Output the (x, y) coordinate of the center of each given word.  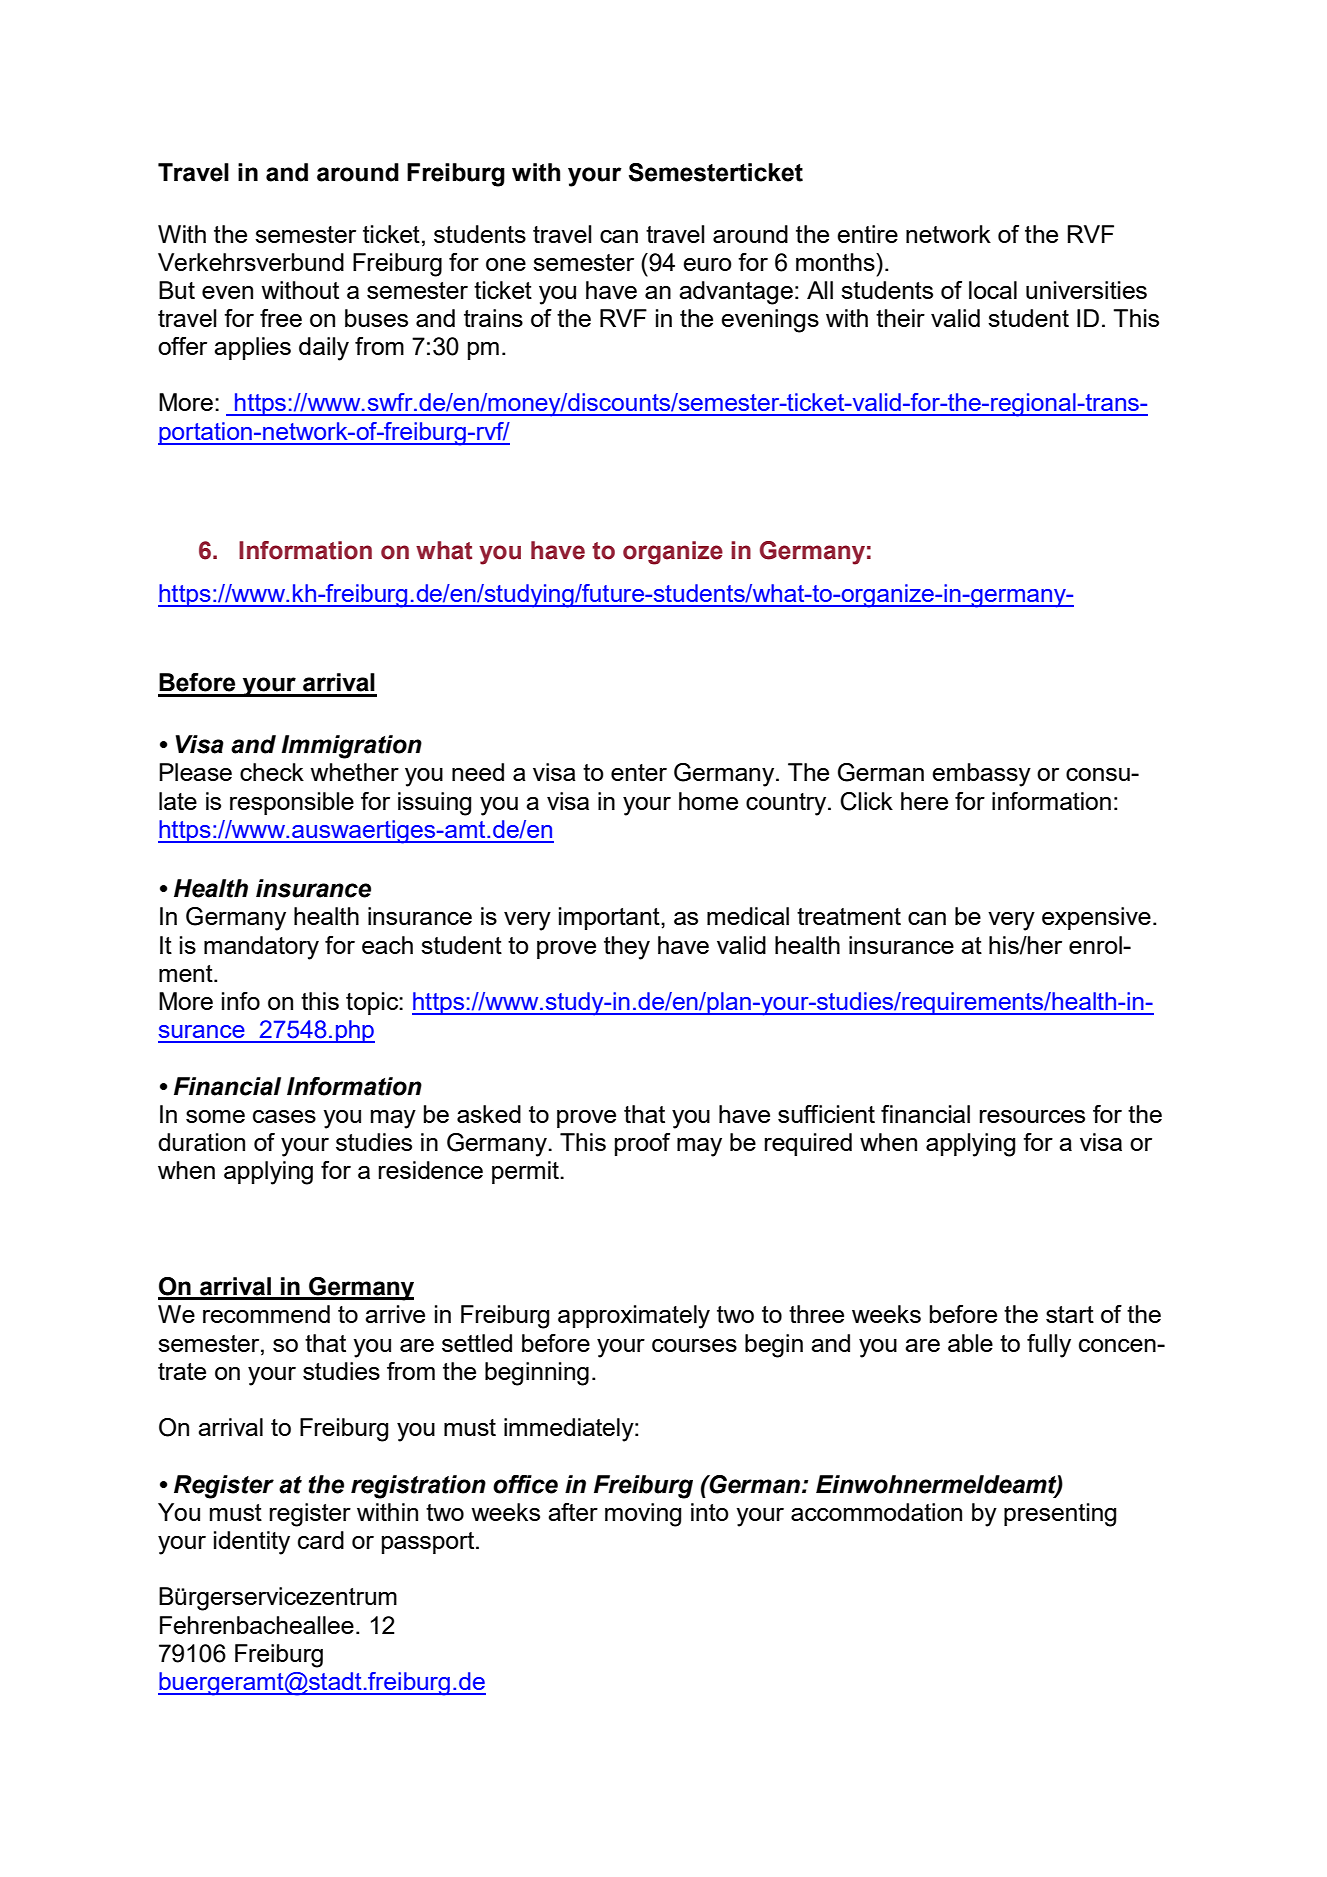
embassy (981, 775)
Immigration (352, 747)
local (993, 290)
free (281, 318)
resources (1032, 1116)
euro (707, 264)
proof (642, 1144)
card (321, 1540)
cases (284, 1116)
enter (639, 772)
